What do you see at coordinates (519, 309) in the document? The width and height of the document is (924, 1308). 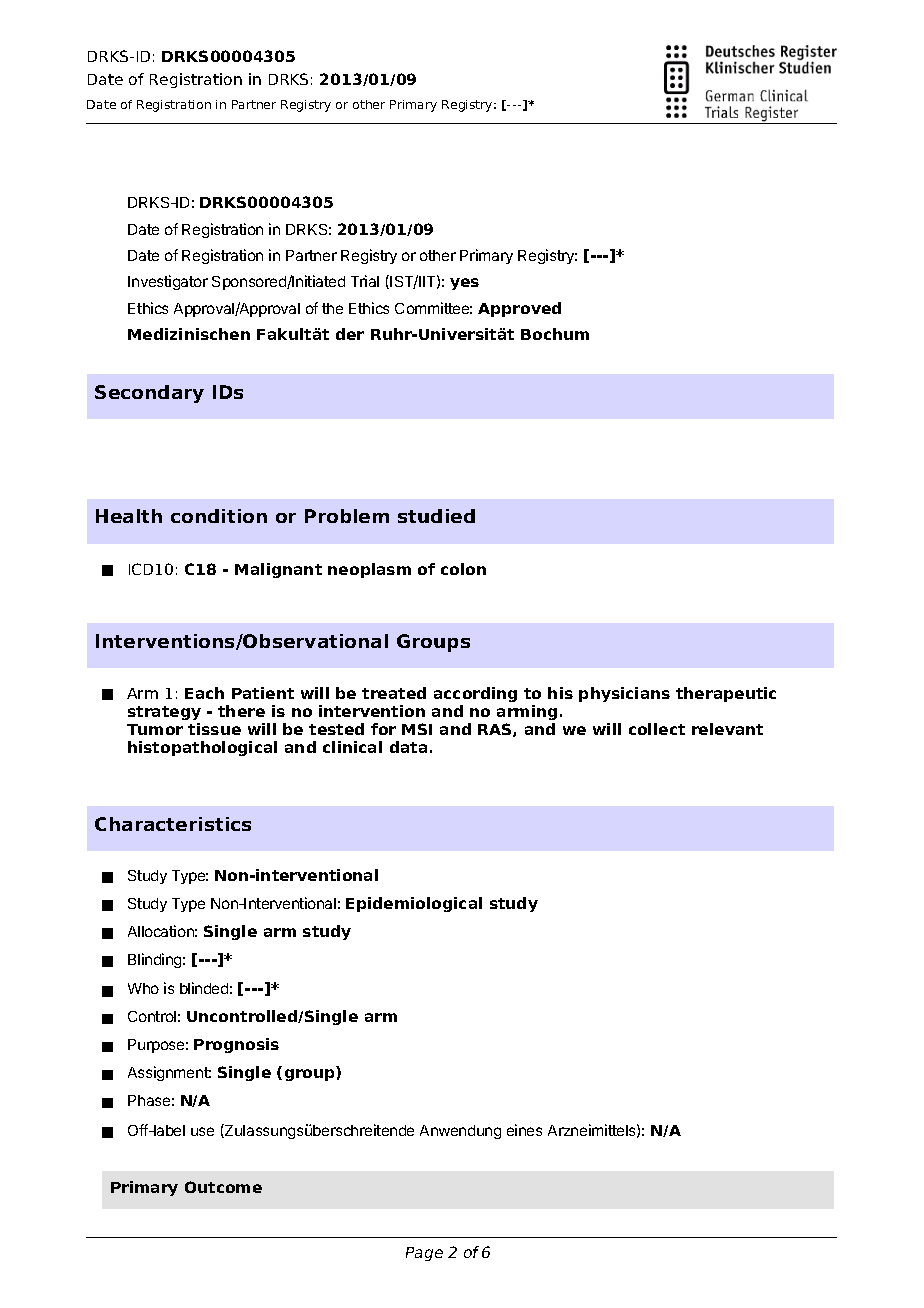 I see `Approved` at bounding box center [519, 309].
